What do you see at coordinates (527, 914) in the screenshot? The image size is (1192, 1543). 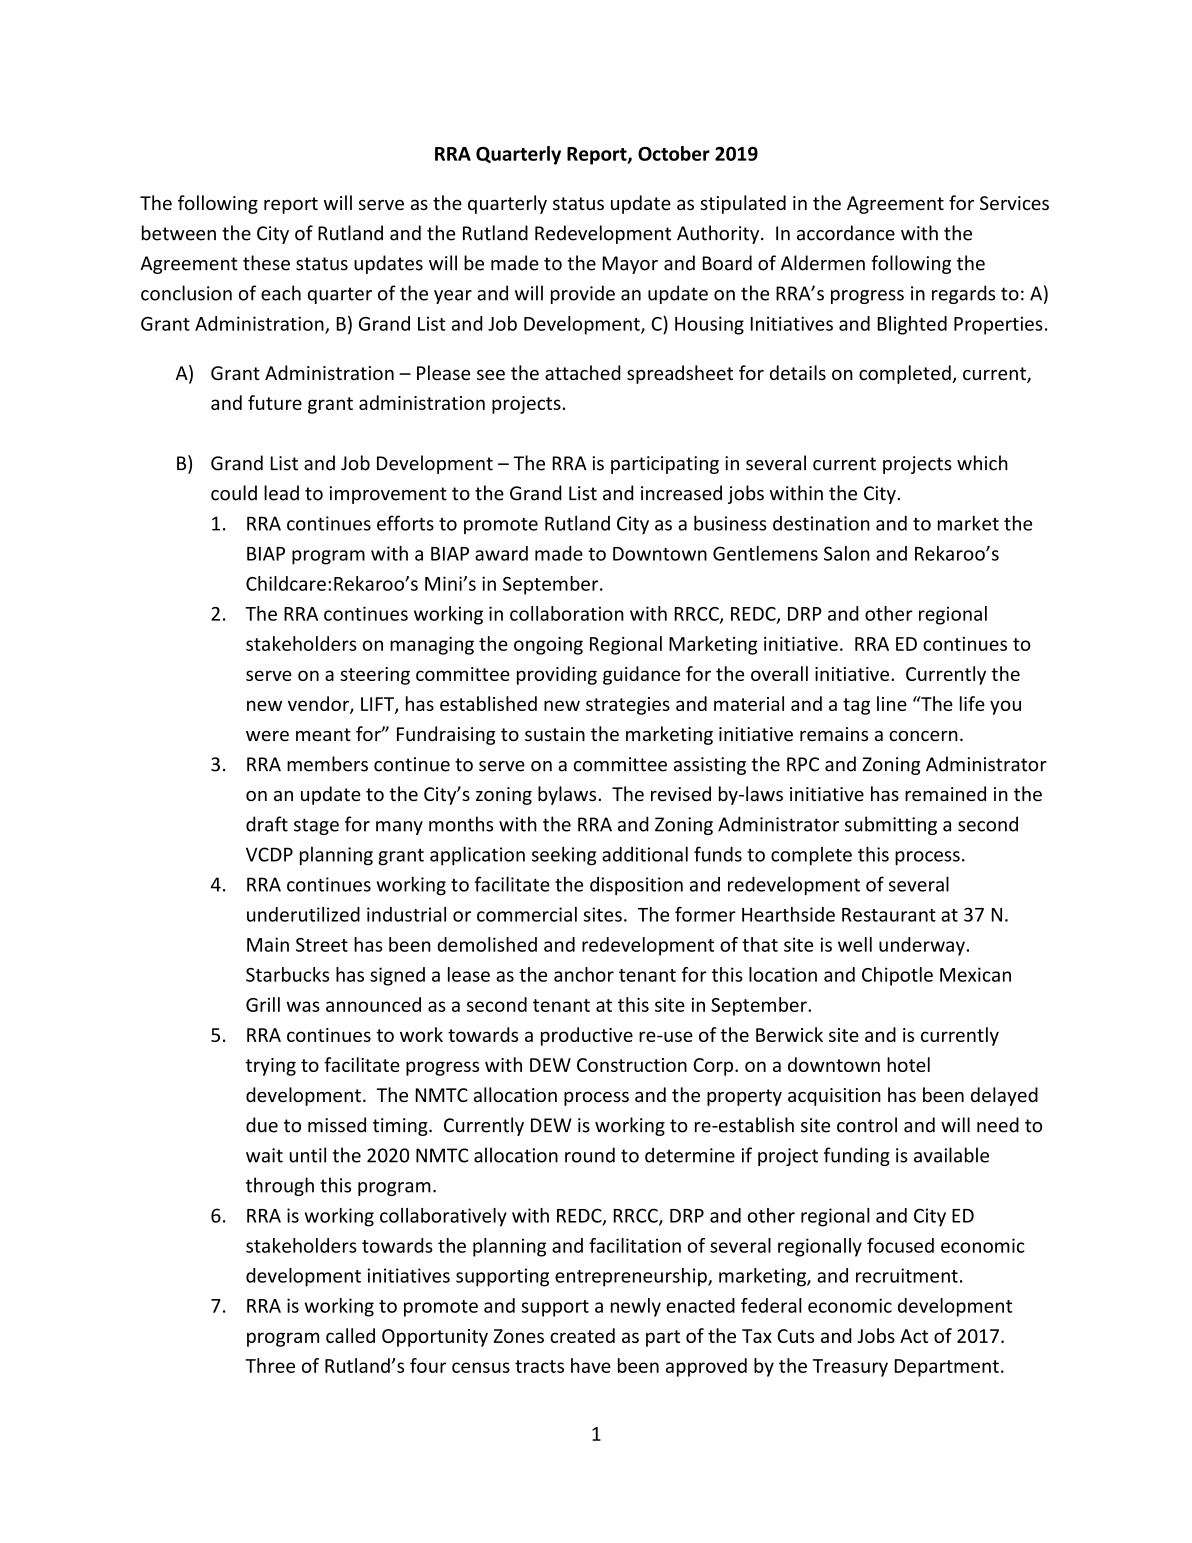 I see `commercial` at bounding box center [527, 914].
